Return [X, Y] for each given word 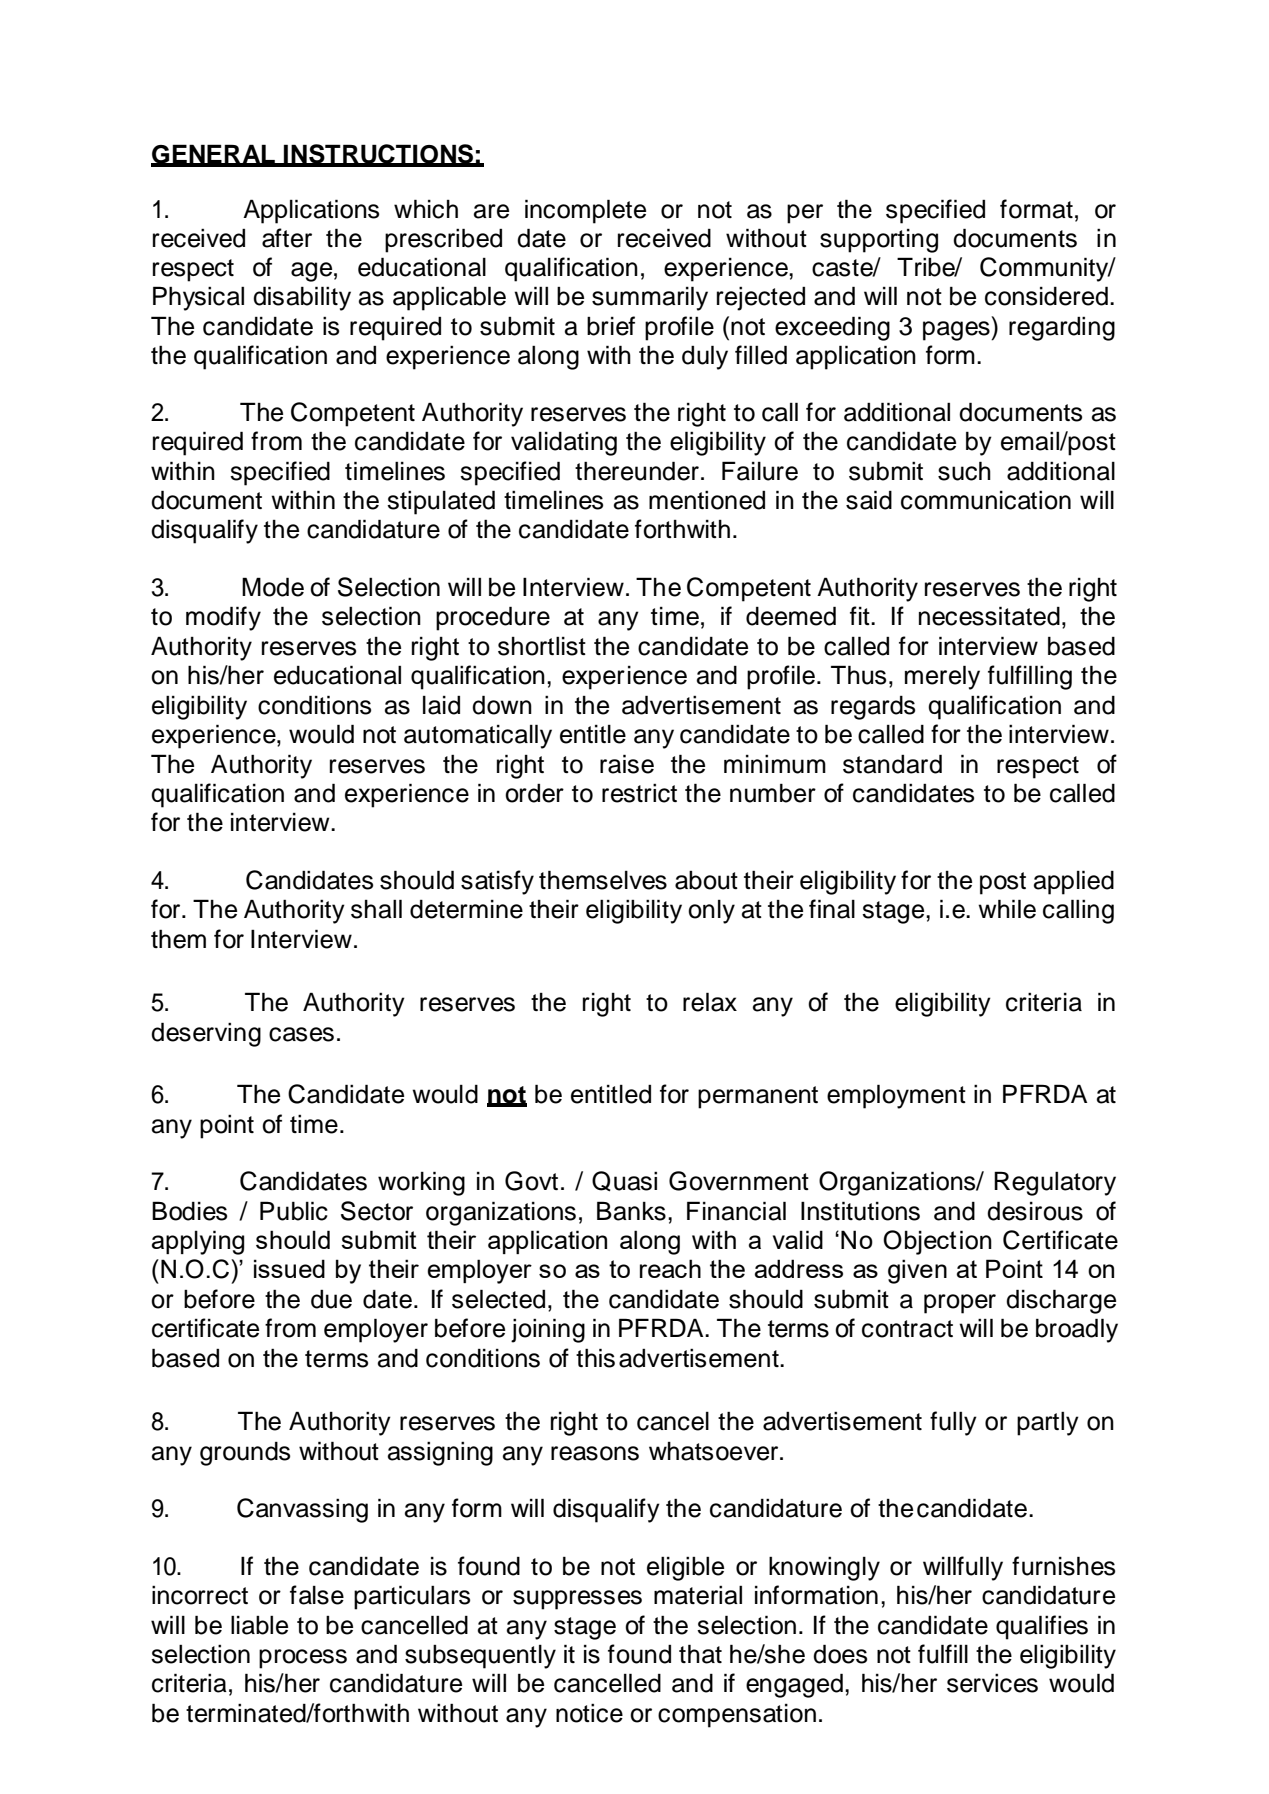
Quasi [624, 1181]
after [287, 238]
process [303, 1659]
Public [294, 1211]
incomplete [585, 211]
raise [627, 764]
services [992, 1683]
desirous [1035, 1211]
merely [942, 677]
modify [223, 618]
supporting [879, 241]
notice [589, 1713]
